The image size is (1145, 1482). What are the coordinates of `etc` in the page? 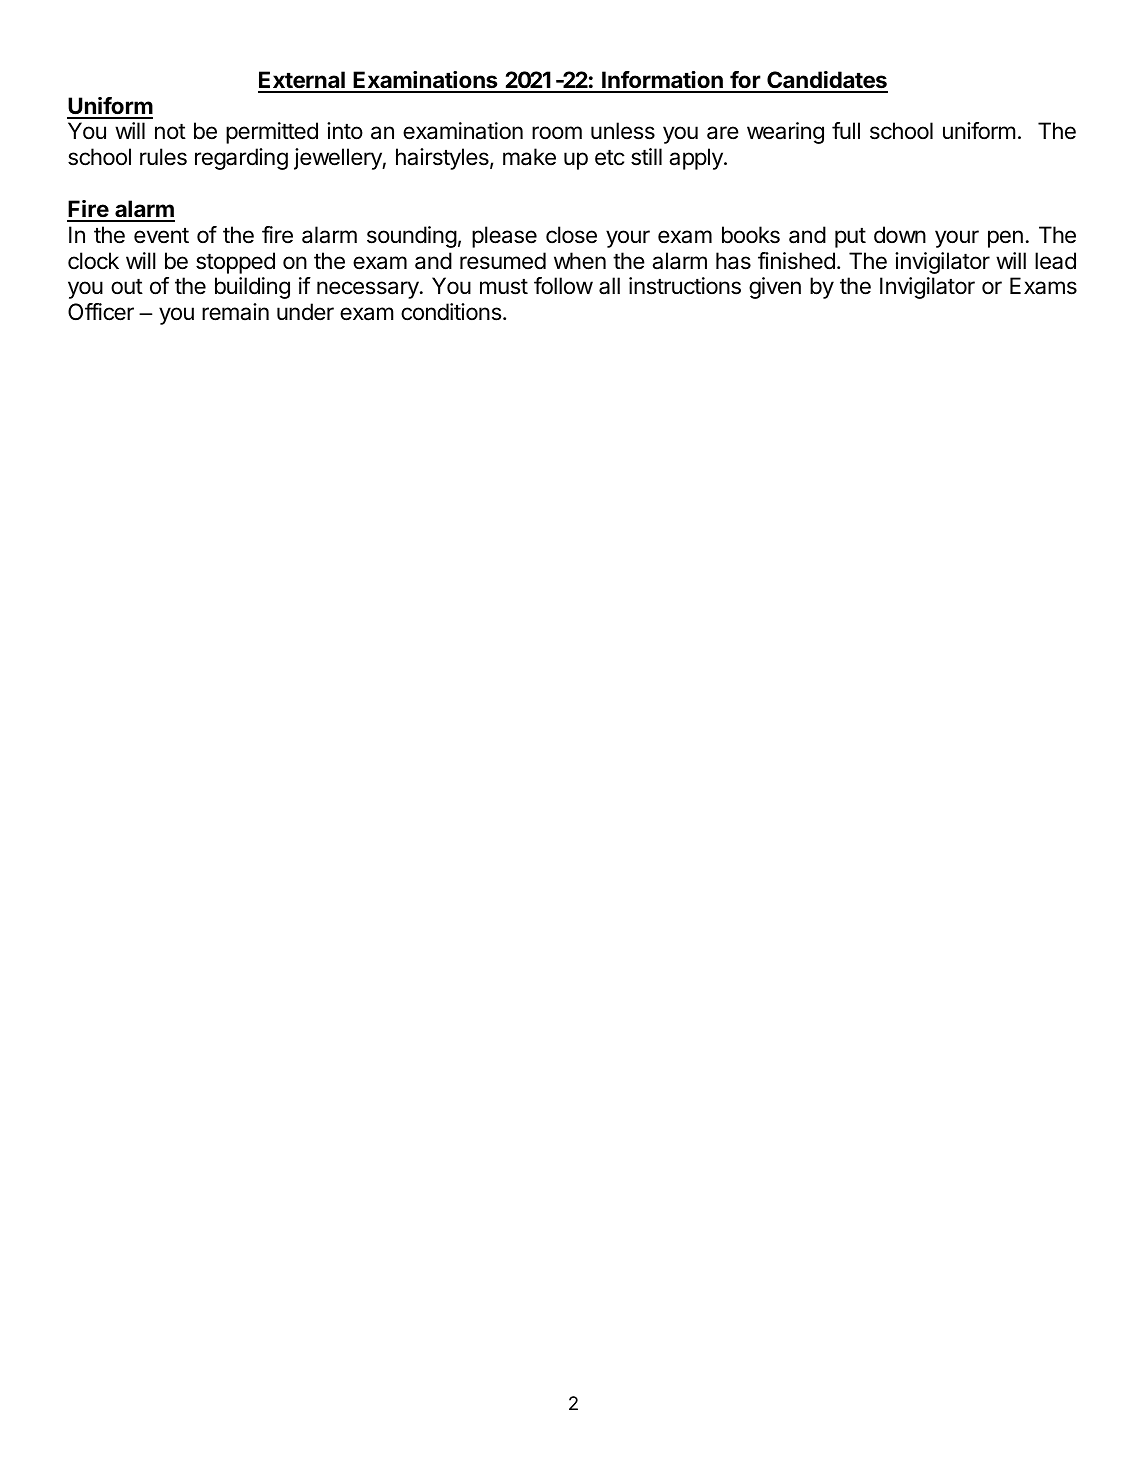 It's located at (610, 158).
